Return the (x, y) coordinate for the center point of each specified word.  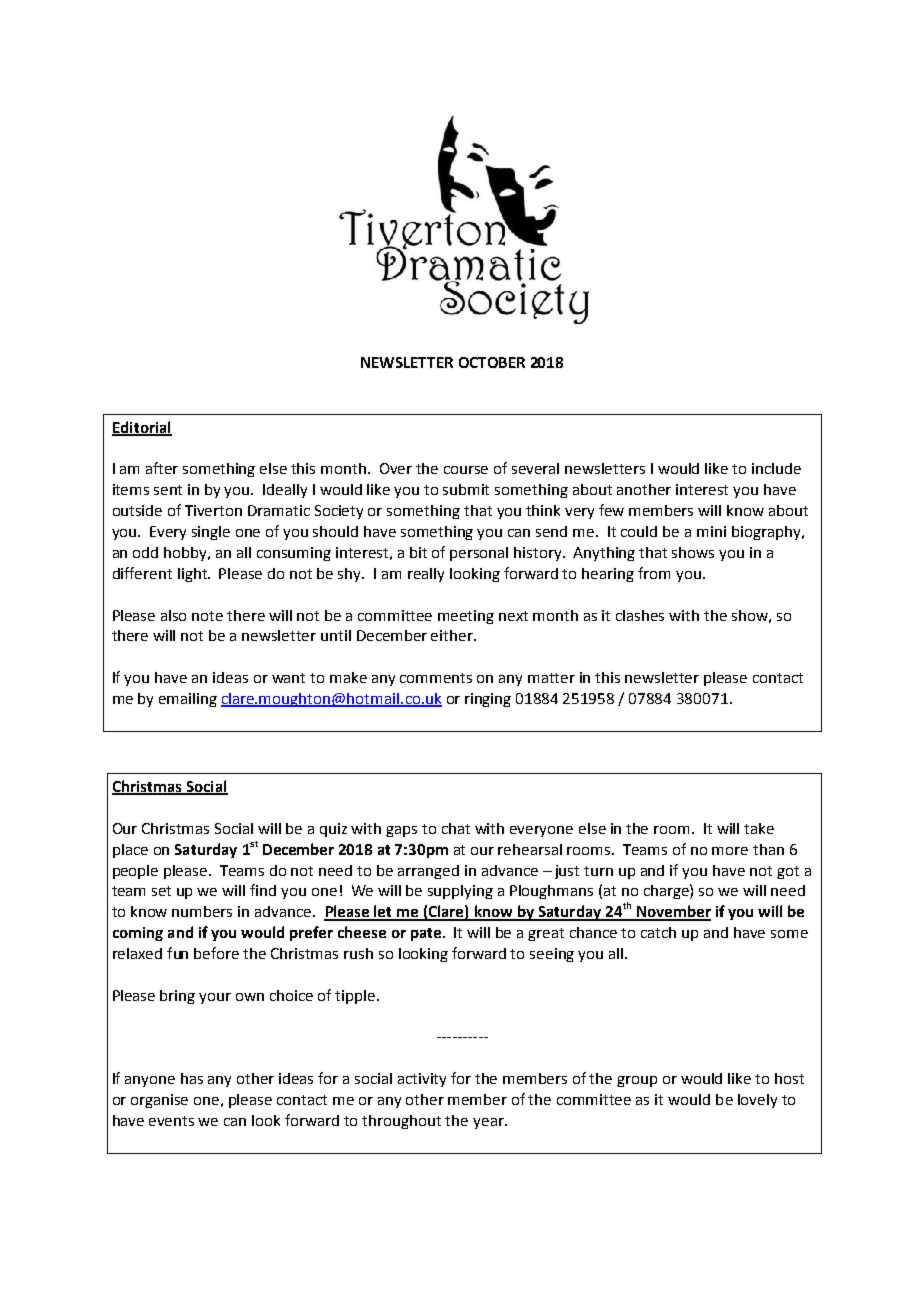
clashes (640, 615)
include (776, 468)
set (161, 891)
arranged (428, 872)
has (192, 1078)
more (730, 851)
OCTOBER (492, 362)
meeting (466, 617)
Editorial (142, 428)
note (207, 616)
